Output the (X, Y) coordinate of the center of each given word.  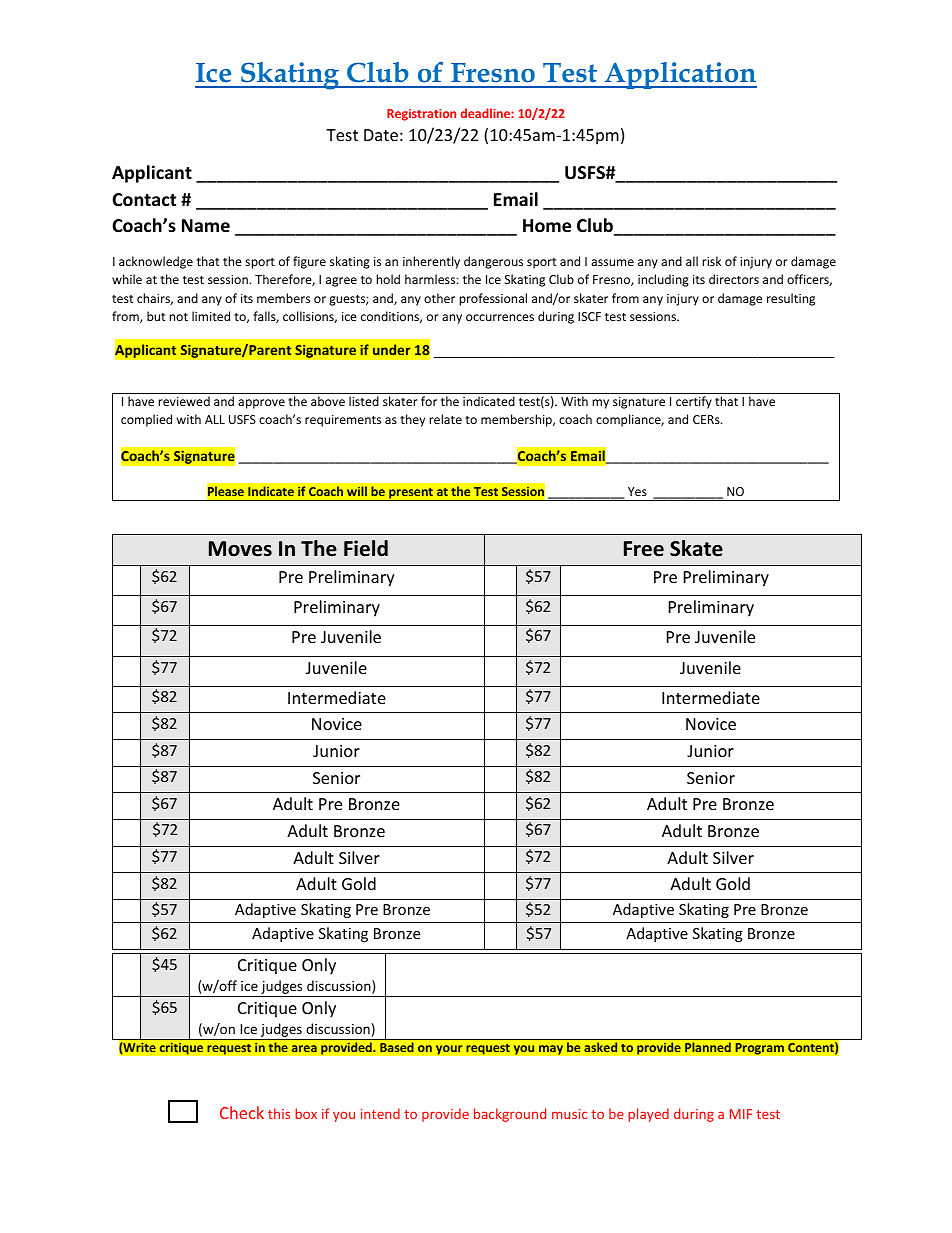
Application (680, 75)
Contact (144, 200)
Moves (240, 549)
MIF (741, 1114)
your (449, 1050)
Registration (421, 115)
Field (366, 548)
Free (644, 549)
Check (242, 1112)
